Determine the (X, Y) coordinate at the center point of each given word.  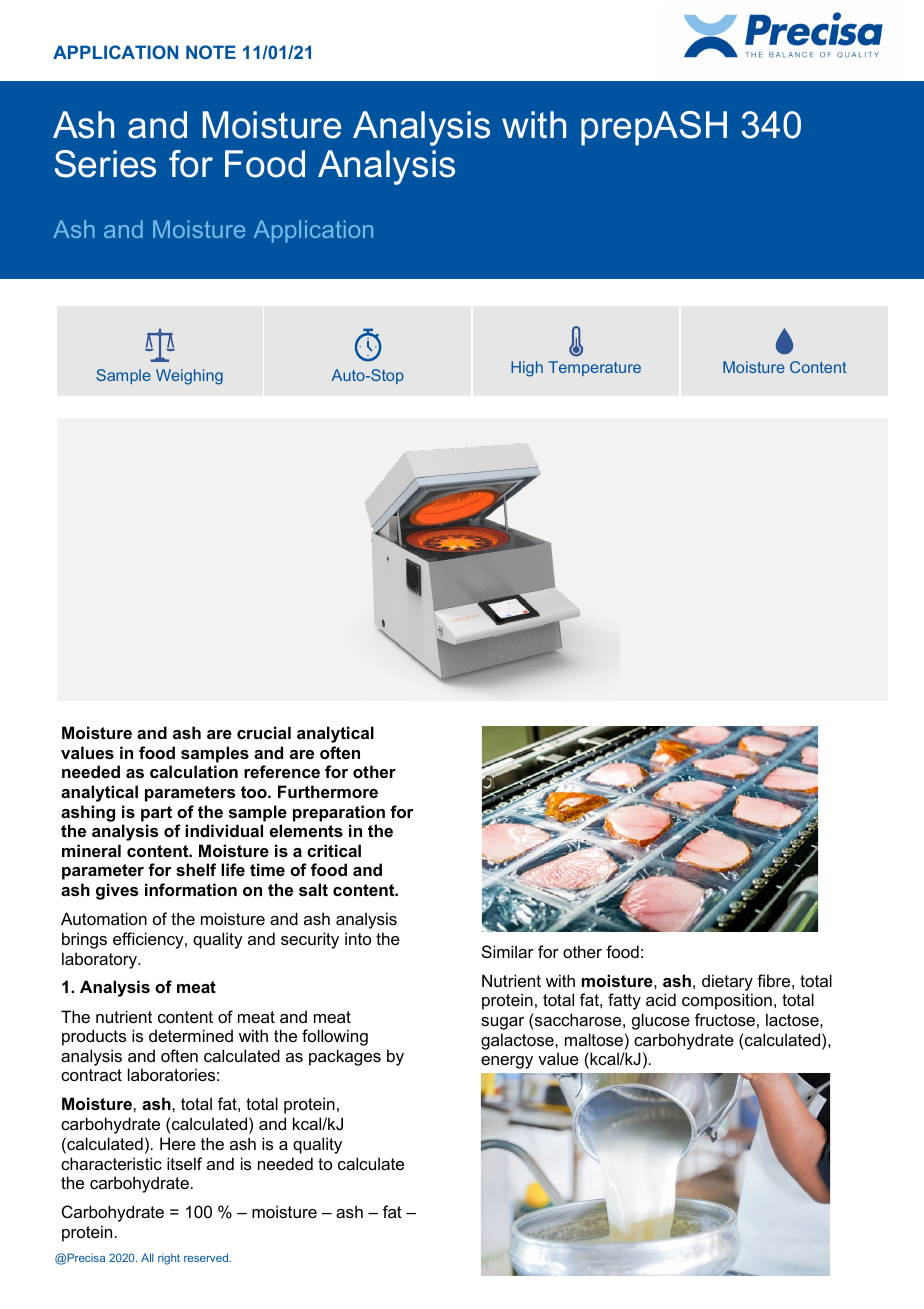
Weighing (189, 377)
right (169, 1259)
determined (191, 1035)
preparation (339, 813)
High (527, 369)
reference (282, 771)
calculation (194, 771)
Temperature (595, 368)
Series (105, 164)
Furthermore (328, 791)
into (358, 938)
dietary (727, 982)
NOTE (211, 52)
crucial (264, 732)
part (156, 814)
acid (661, 999)
